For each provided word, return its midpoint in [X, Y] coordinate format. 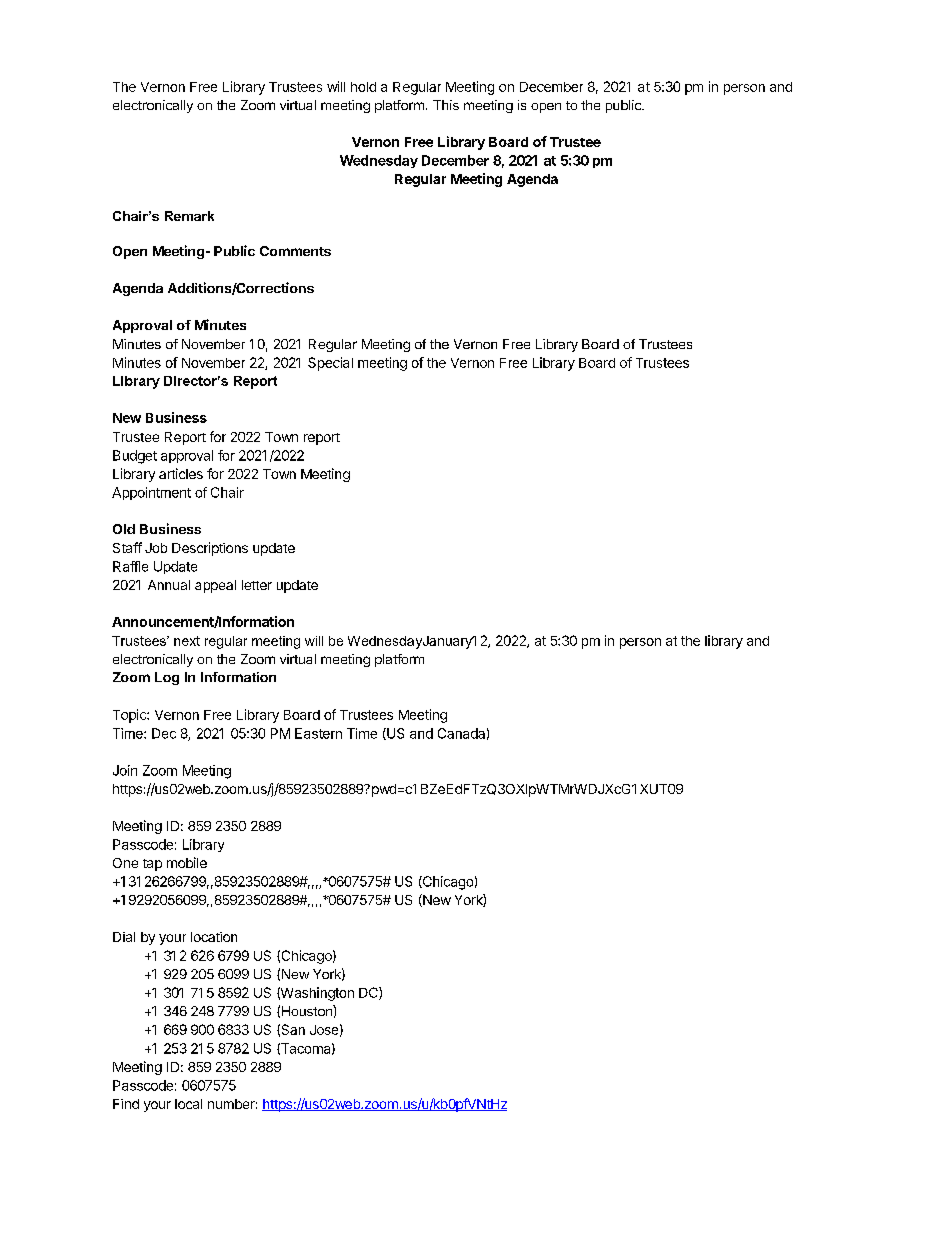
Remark [189, 216]
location [214, 937]
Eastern [318, 733]
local [188, 1104]
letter [257, 585]
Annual [169, 585]
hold [363, 87]
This [446, 105]
